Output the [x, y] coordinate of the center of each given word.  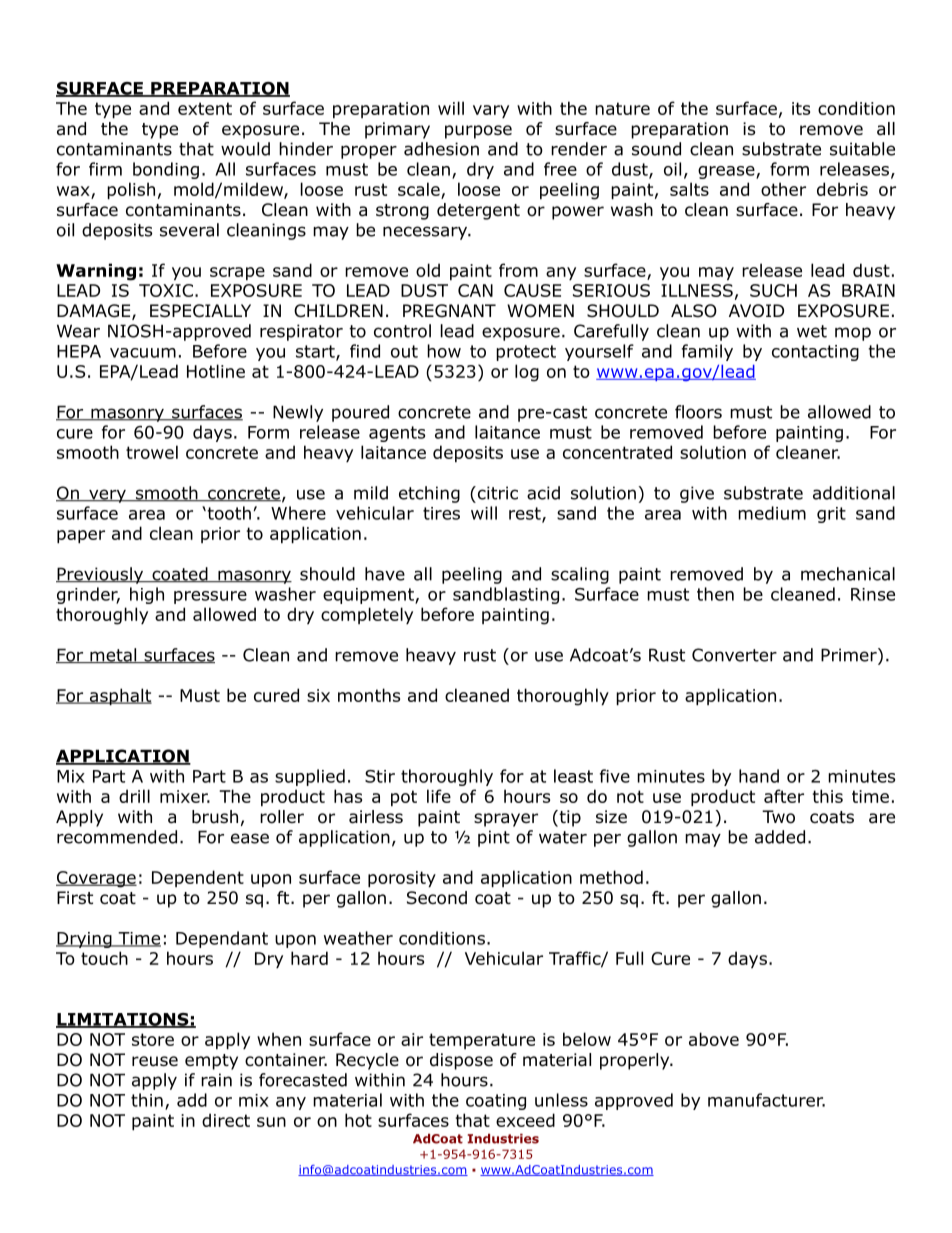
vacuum [143, 353]
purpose [478, 132]
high [147, 595]
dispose [461, 1061]
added [780, 837]
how [444, 351]
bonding [166, 170]
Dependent [198, 878]
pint [494, 838]
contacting [815, 353]
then [715, 594]
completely [367, 615]
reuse [155, 1061]
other [783, 189]
